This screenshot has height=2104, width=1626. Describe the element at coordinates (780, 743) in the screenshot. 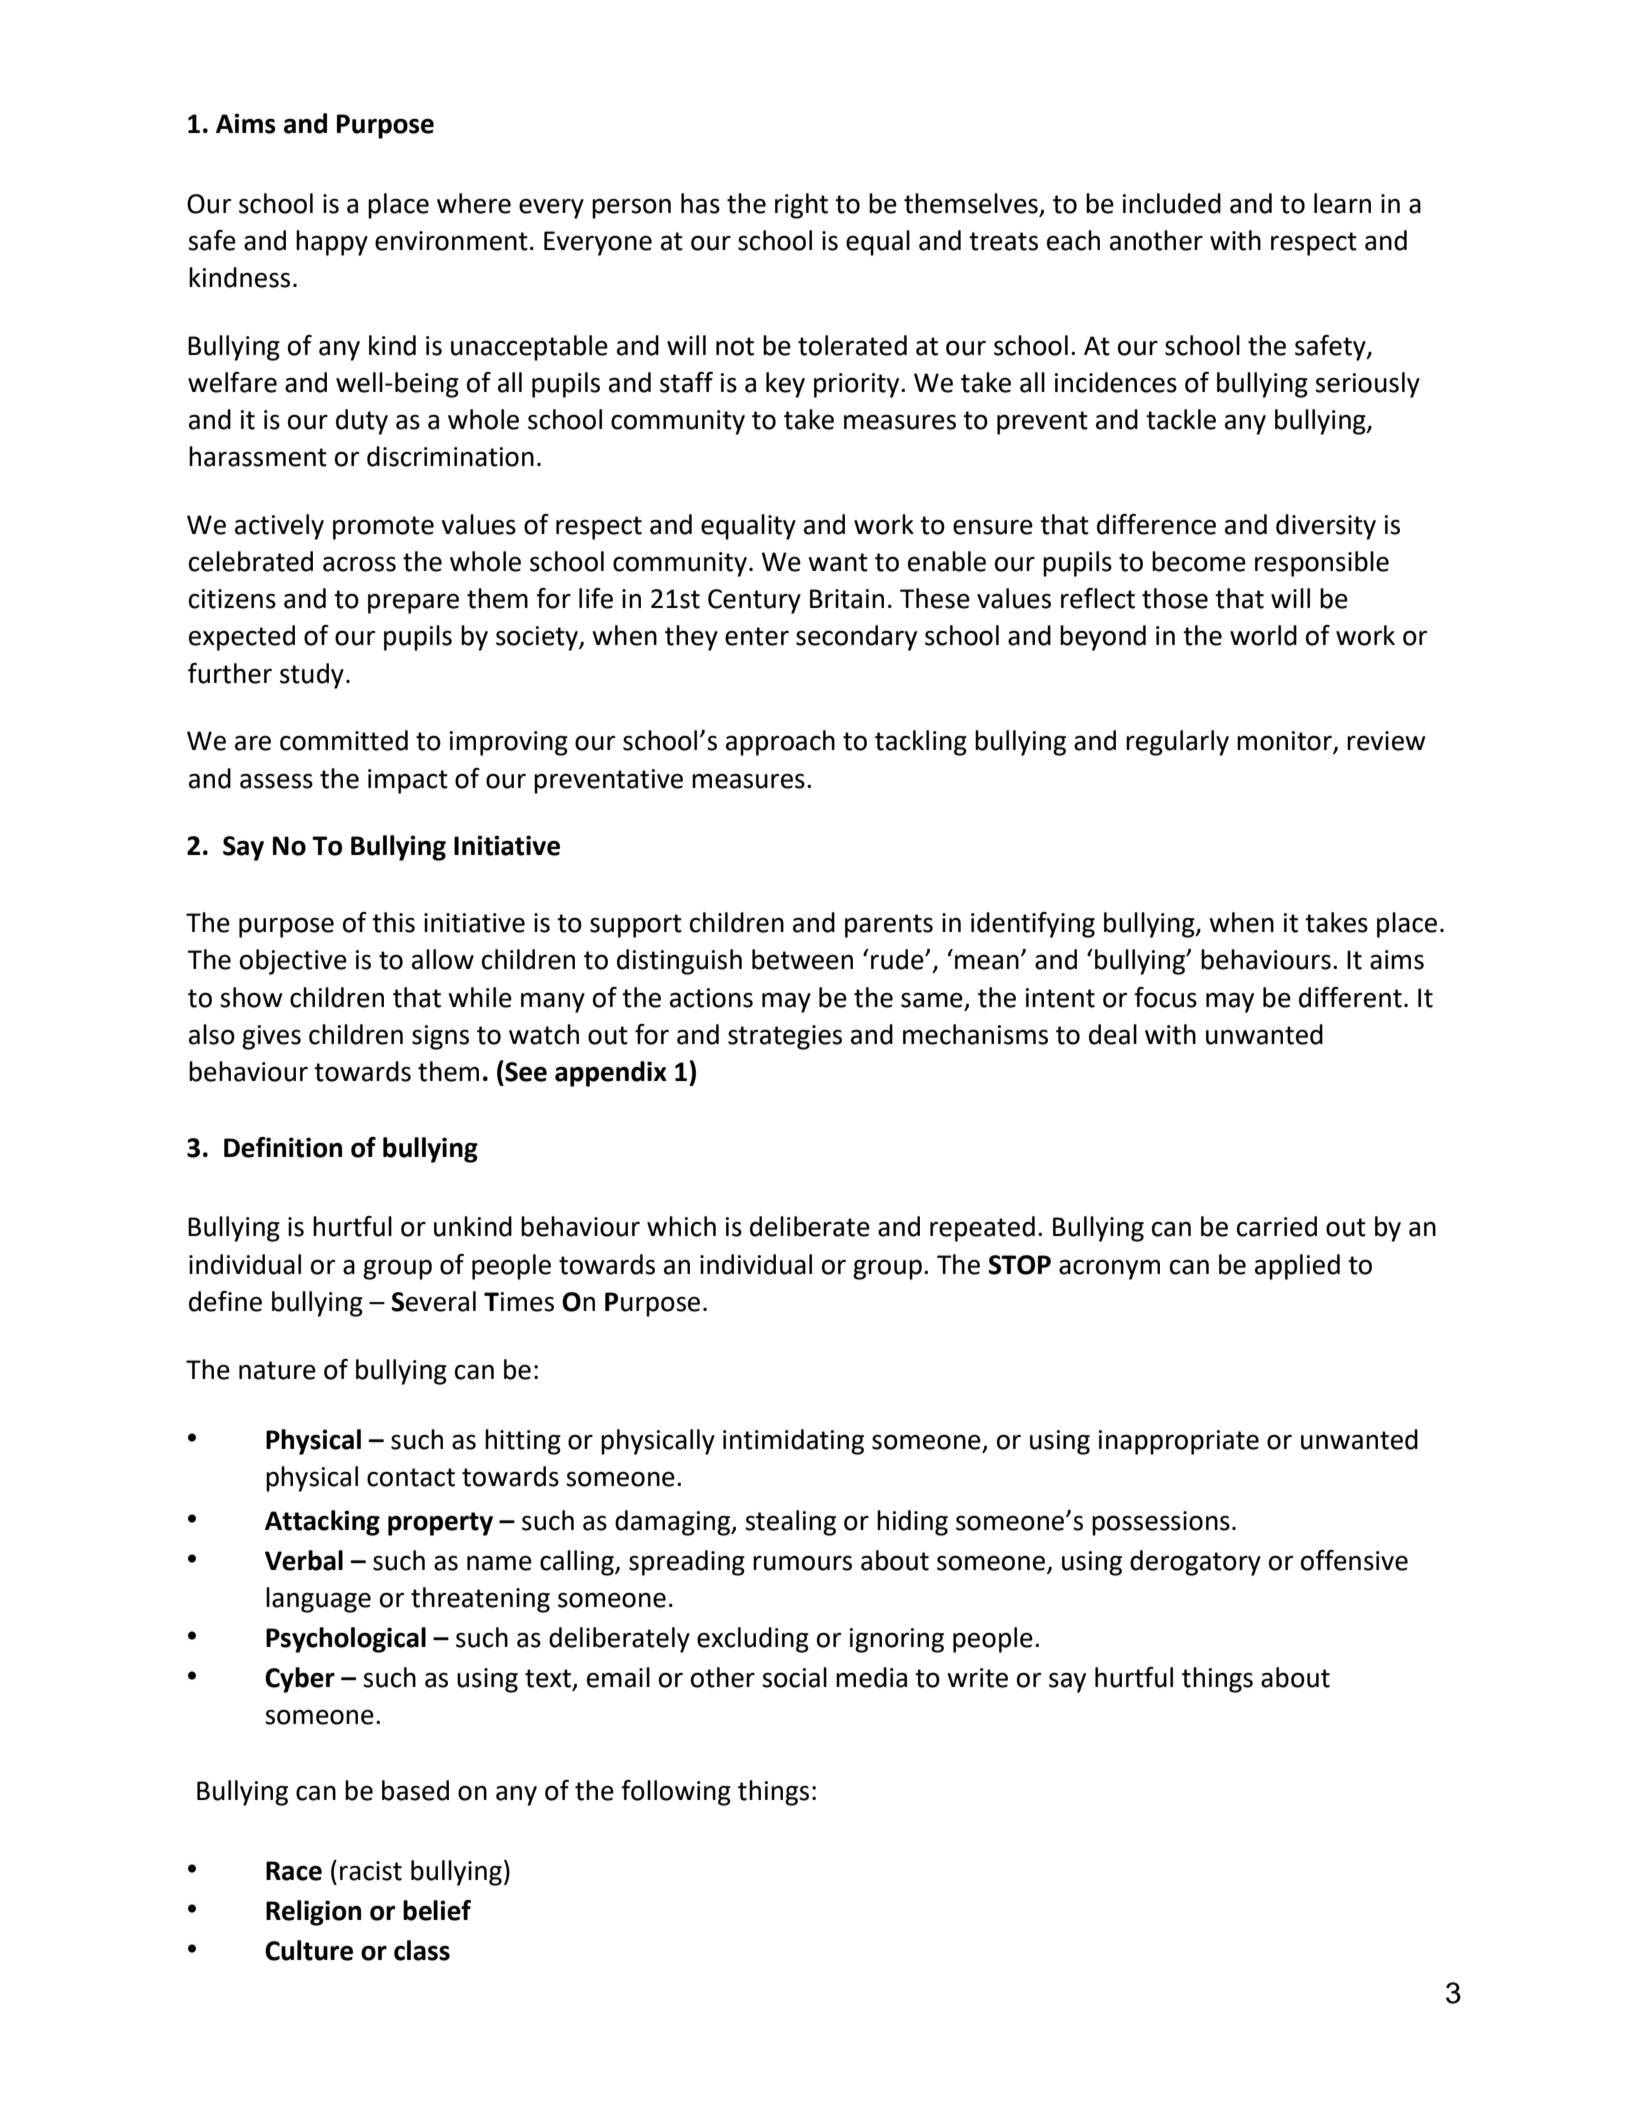

I see `approach` at that location.
